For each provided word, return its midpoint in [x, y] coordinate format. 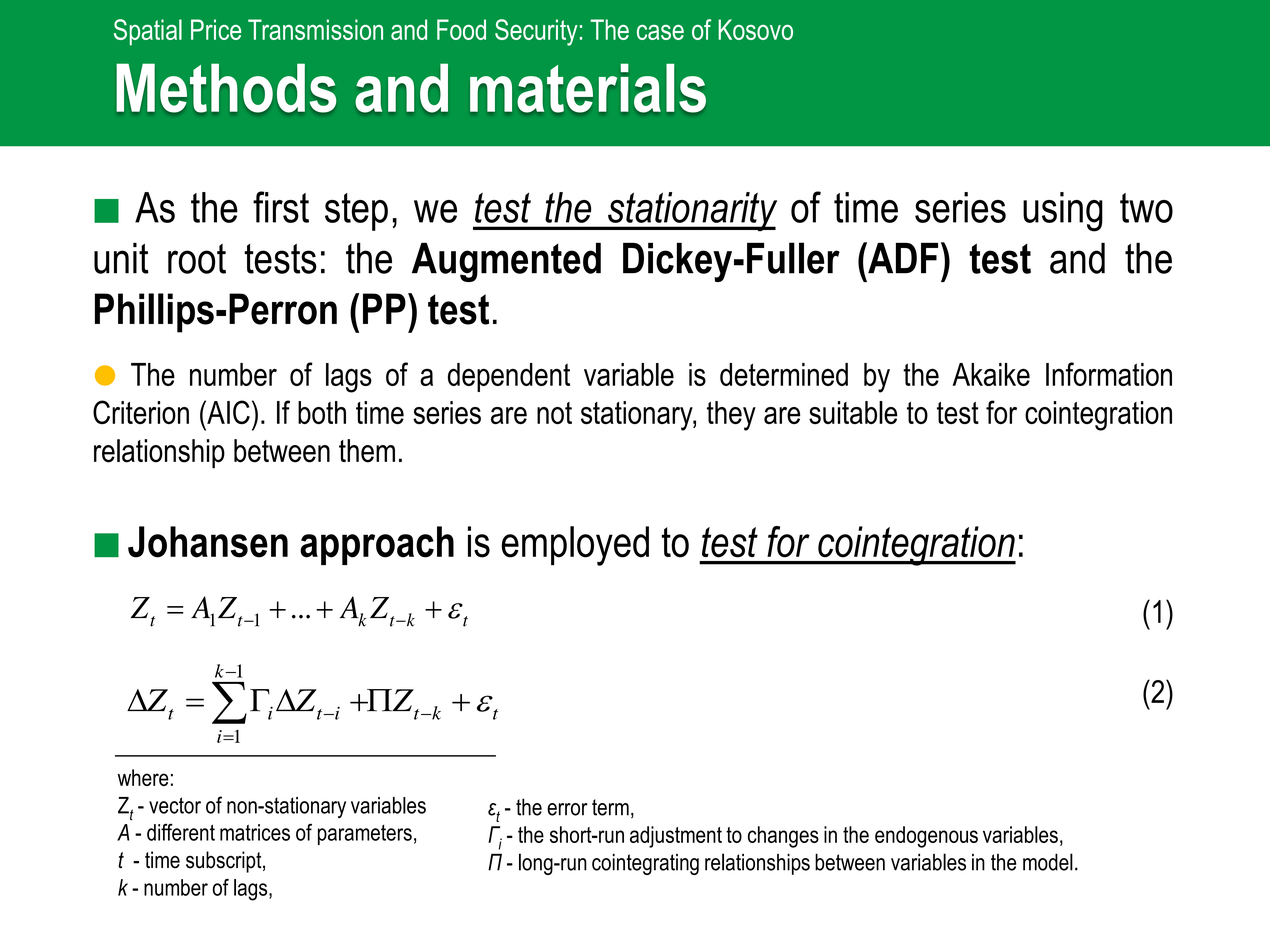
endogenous [926, 837]
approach [377, 545]
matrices [255, 832]
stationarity [691, 212]
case [660, 32]
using [1063, 212]
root [197, 259]
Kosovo [755, 29]
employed [575, 546]
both [322, 412]
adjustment [676, 837]
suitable [853, 412]
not [554, 413]
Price [216, 29]
